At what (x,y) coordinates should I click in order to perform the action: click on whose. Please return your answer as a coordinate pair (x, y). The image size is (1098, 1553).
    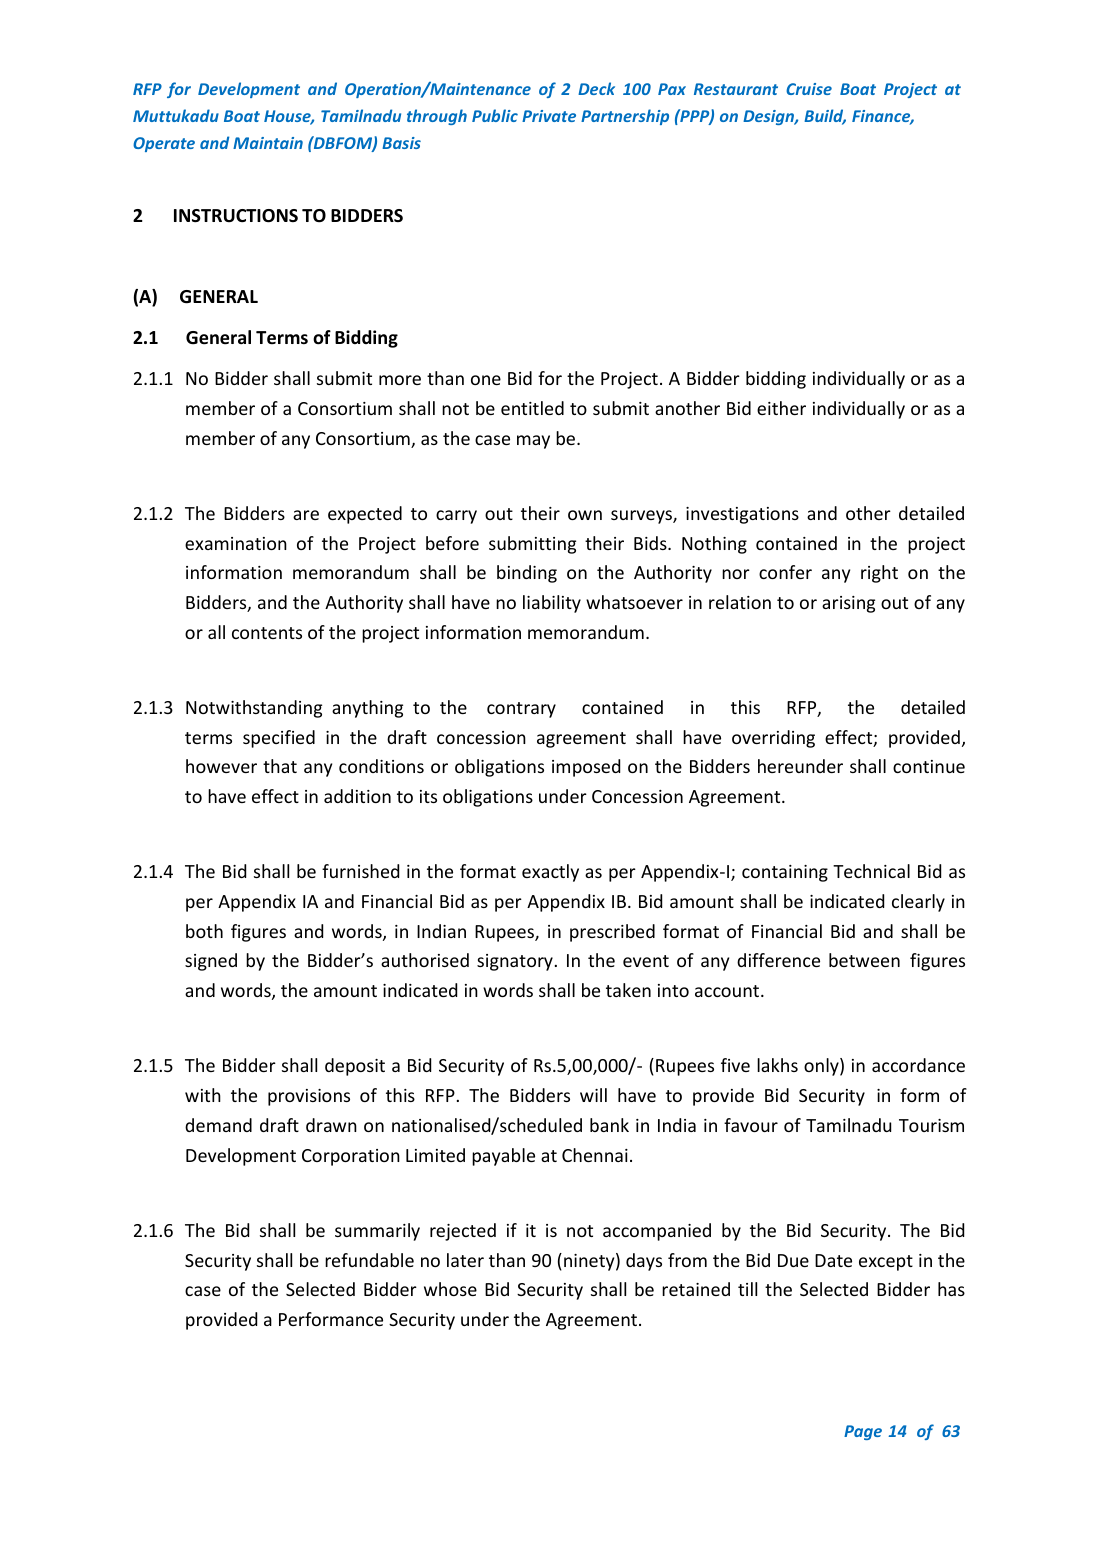
    Looking at the image, I should click on (450, 1289).
